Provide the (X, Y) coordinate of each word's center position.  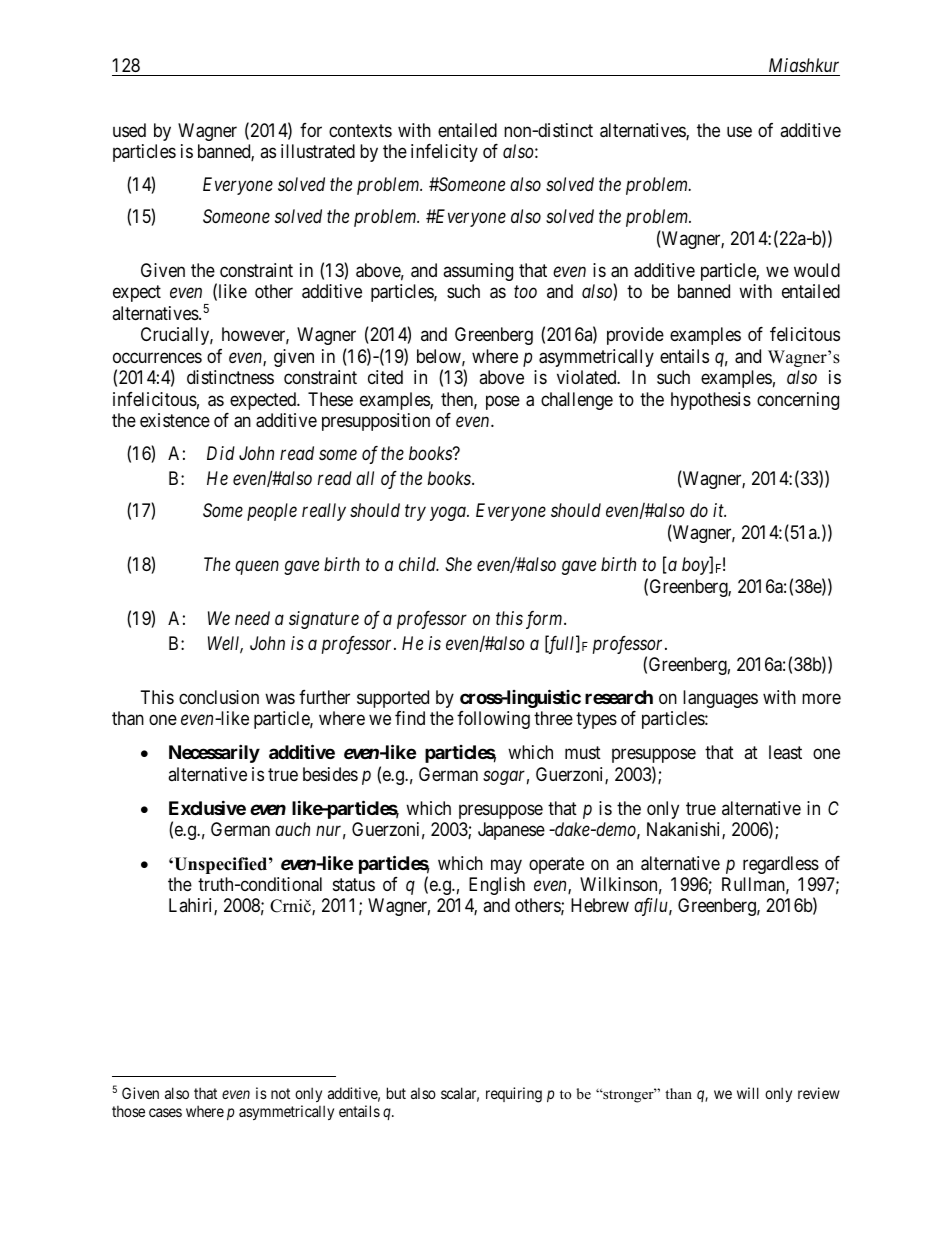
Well (225, 644)
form (545, 620)
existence (175, 420)
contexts (360, 130)
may (506, 866)
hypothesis (711, 401)
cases (165, 1112)
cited (385, 377)
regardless (781, 865)
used (129, 130)
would (817, 270)
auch (292, 829)
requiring (514, 1095)
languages (720, 699)
